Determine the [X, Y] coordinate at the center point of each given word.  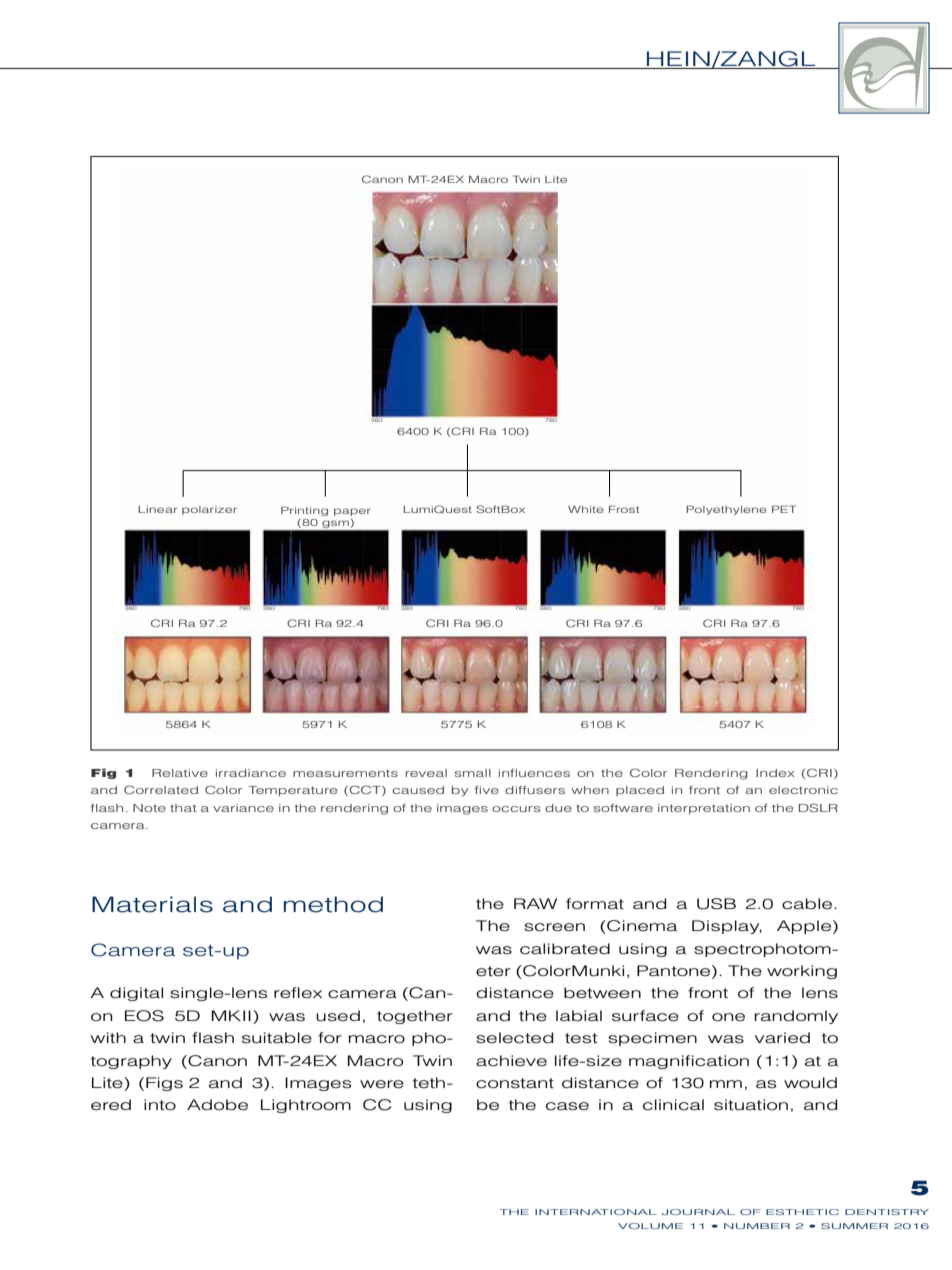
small [473, 773]
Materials [152, 904]
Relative [180, 773]
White [586, 509]
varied [782, 1038]
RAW [535, 903]
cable [808, 904]
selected [514, 1038]
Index [775, 773]
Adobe [217, 1105]
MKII [231, 1015]
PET [784, 509]
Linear [157, 509]
